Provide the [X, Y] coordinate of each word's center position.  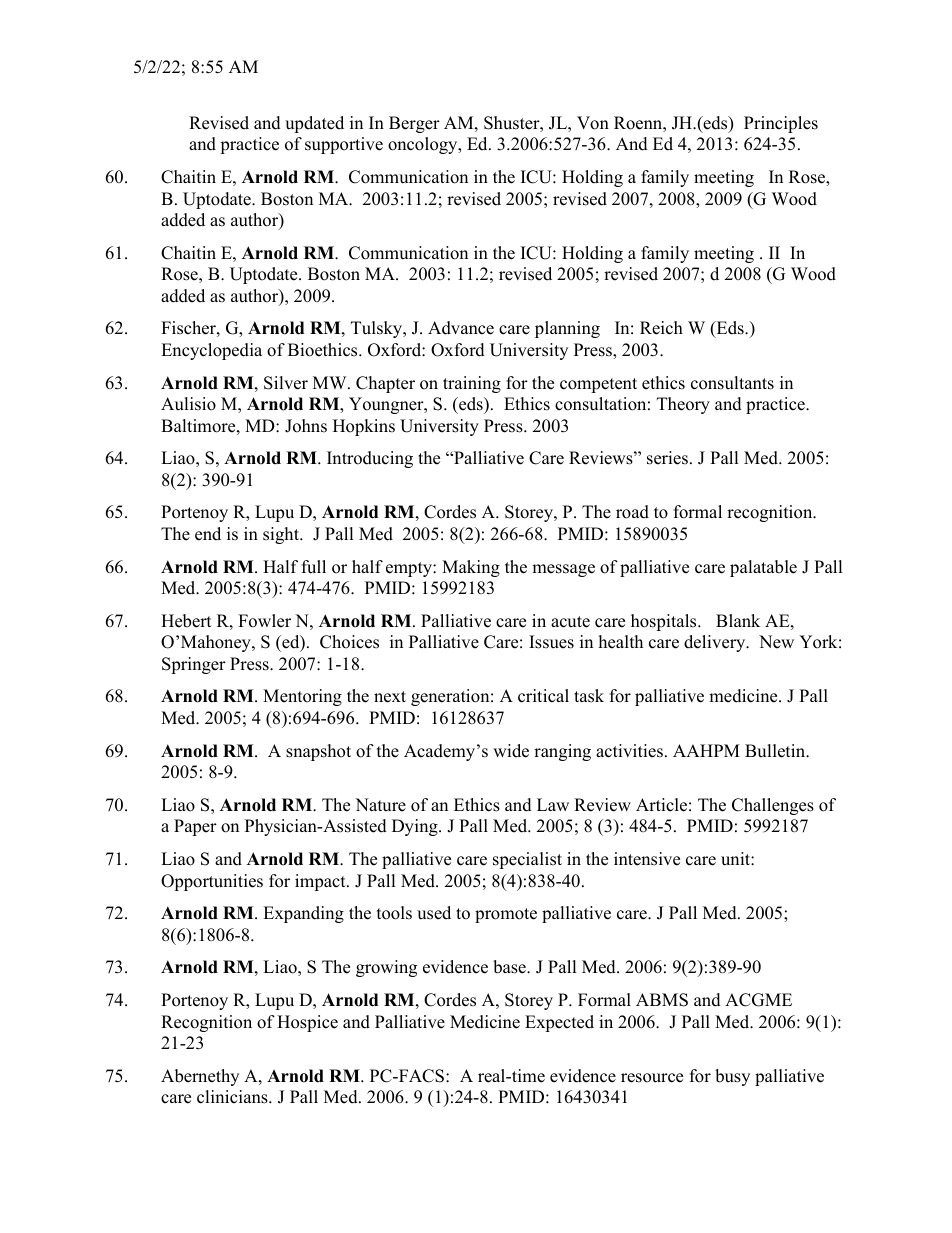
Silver [286, 383]
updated [314, 124]
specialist [527, 860]
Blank [738, 620]
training [472, 384]
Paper [195, 827]
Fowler [264, 621]
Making [471, 568]
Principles [781, 124]
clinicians [233, 1097]
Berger [414, 124]
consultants [732, 383]
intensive [647, 859]
